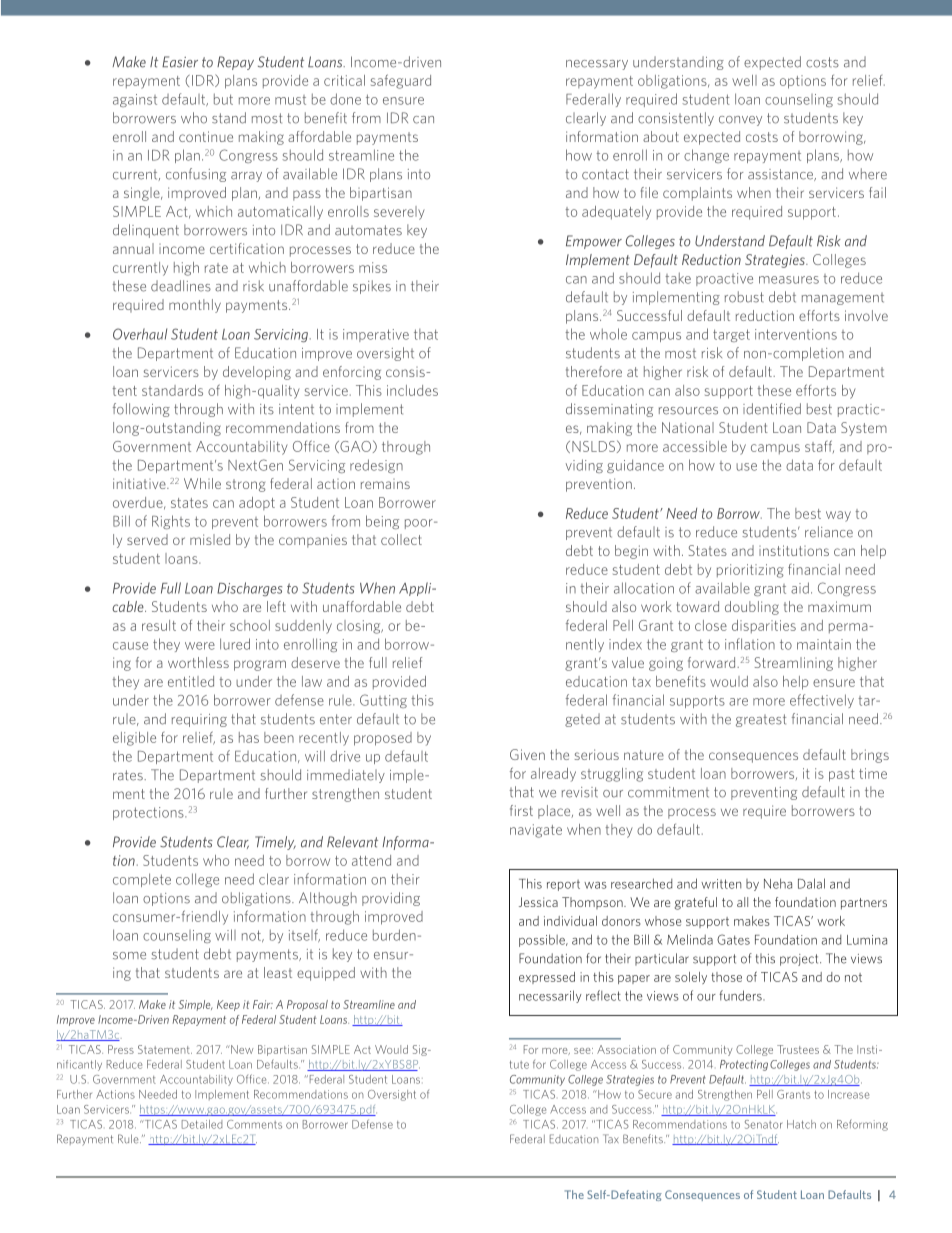 The width and height of the page is (952, 1233). Describe the element at coordinates (536, 831) in the page. I see `navigate` at that location.
